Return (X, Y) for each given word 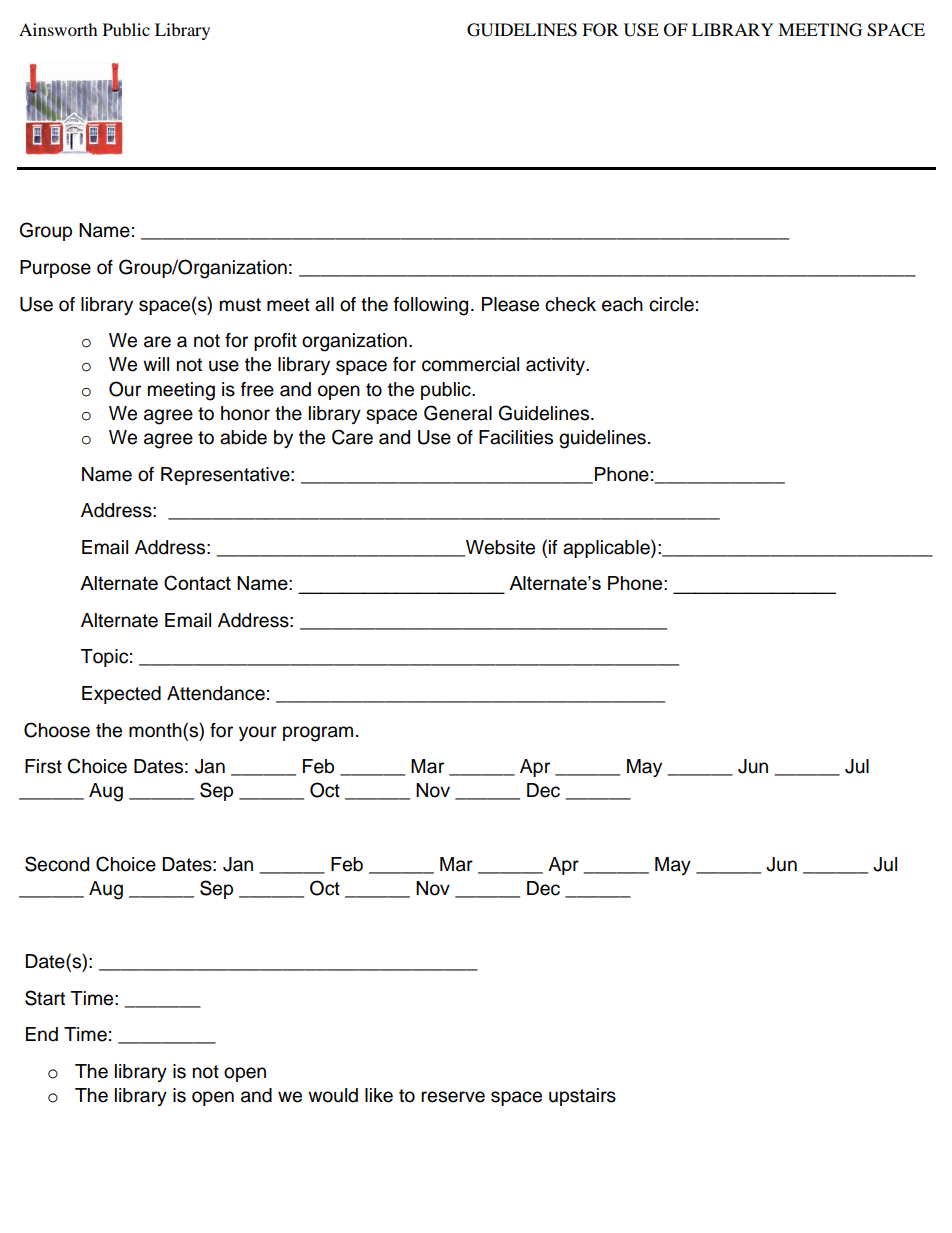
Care (352, 437)
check (570, 304)
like (379, 1095)
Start (45, 998)
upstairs (582, 1097)
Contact (197, 583)
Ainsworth (58, 29)
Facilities (516, 437)
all (324, 304)
